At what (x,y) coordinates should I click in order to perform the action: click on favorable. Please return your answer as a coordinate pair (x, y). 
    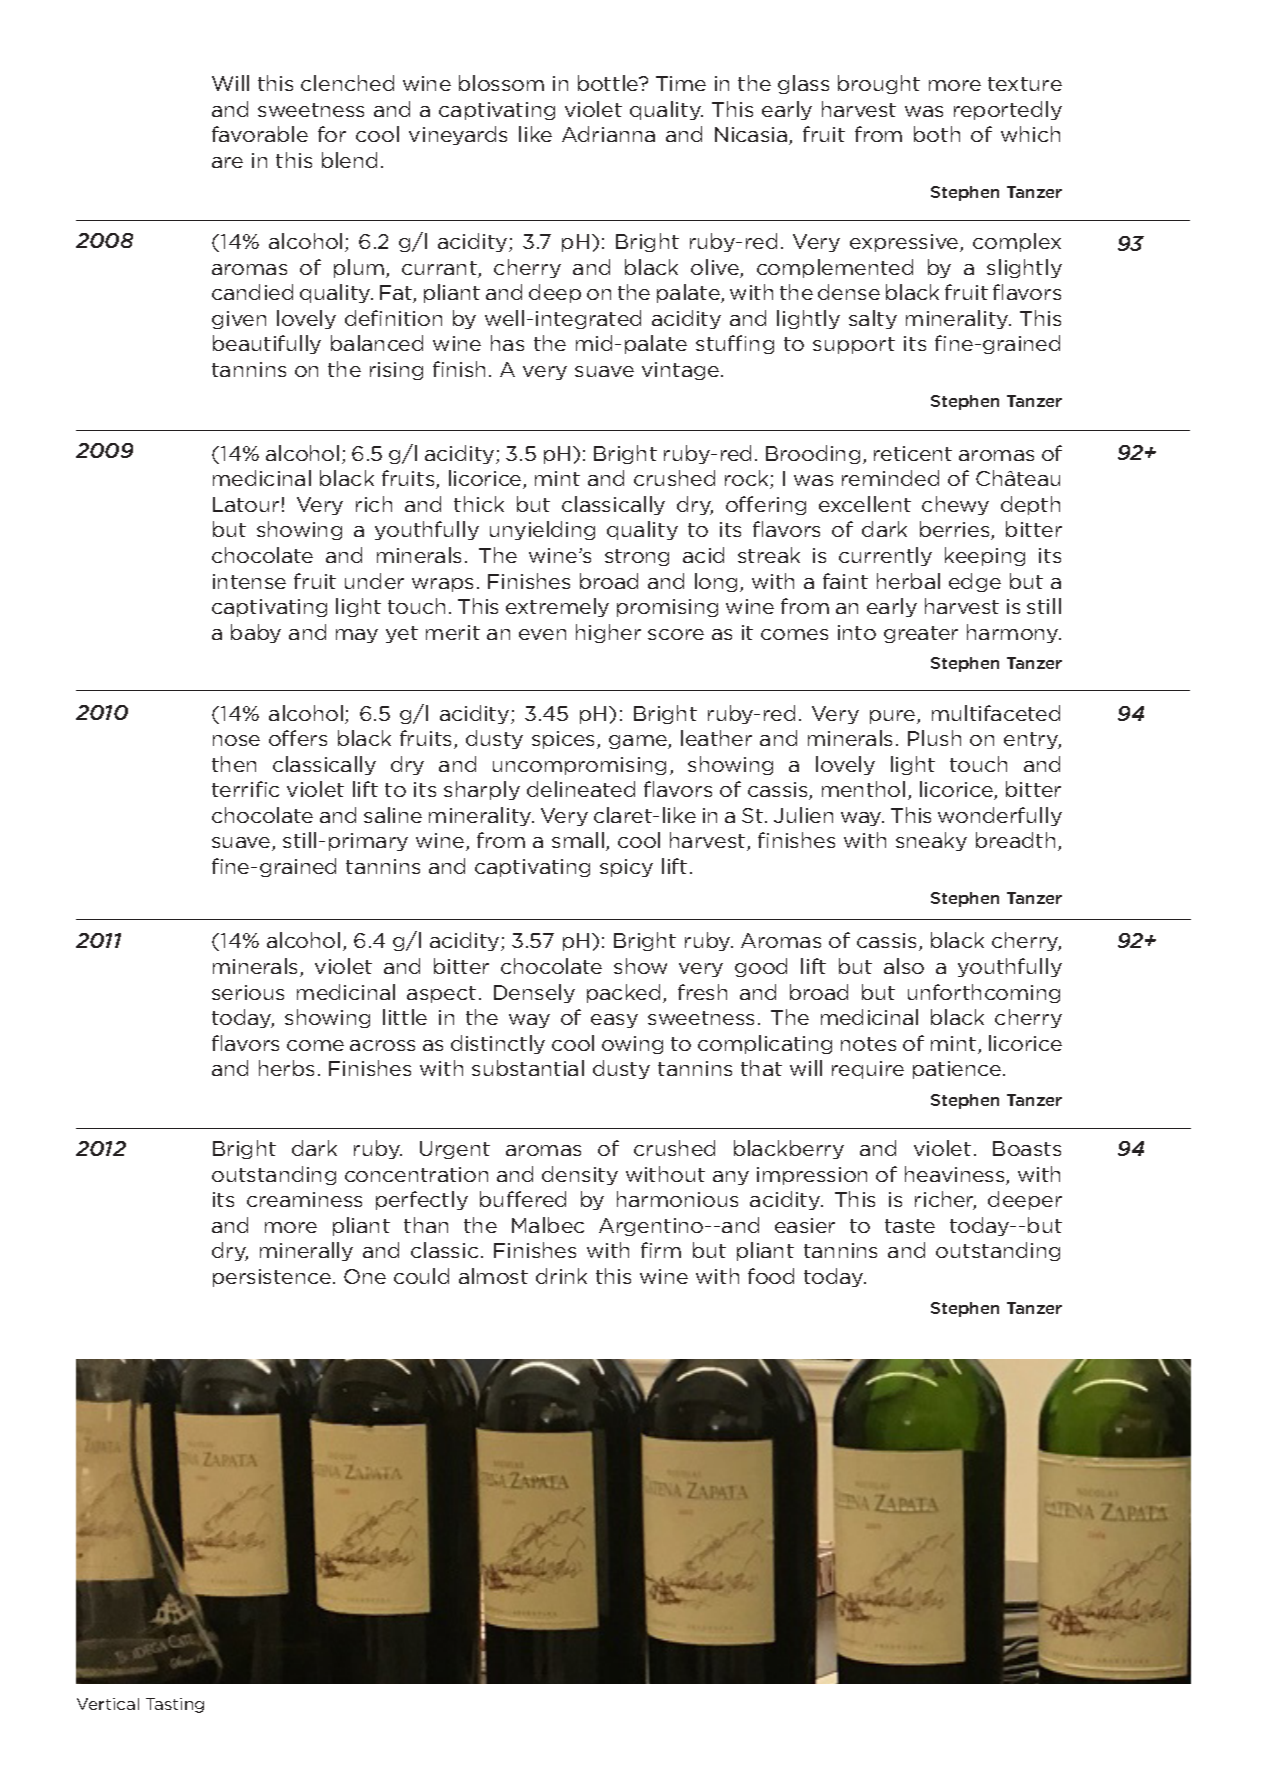
    Looking at the image, I should click on (260, 134).
